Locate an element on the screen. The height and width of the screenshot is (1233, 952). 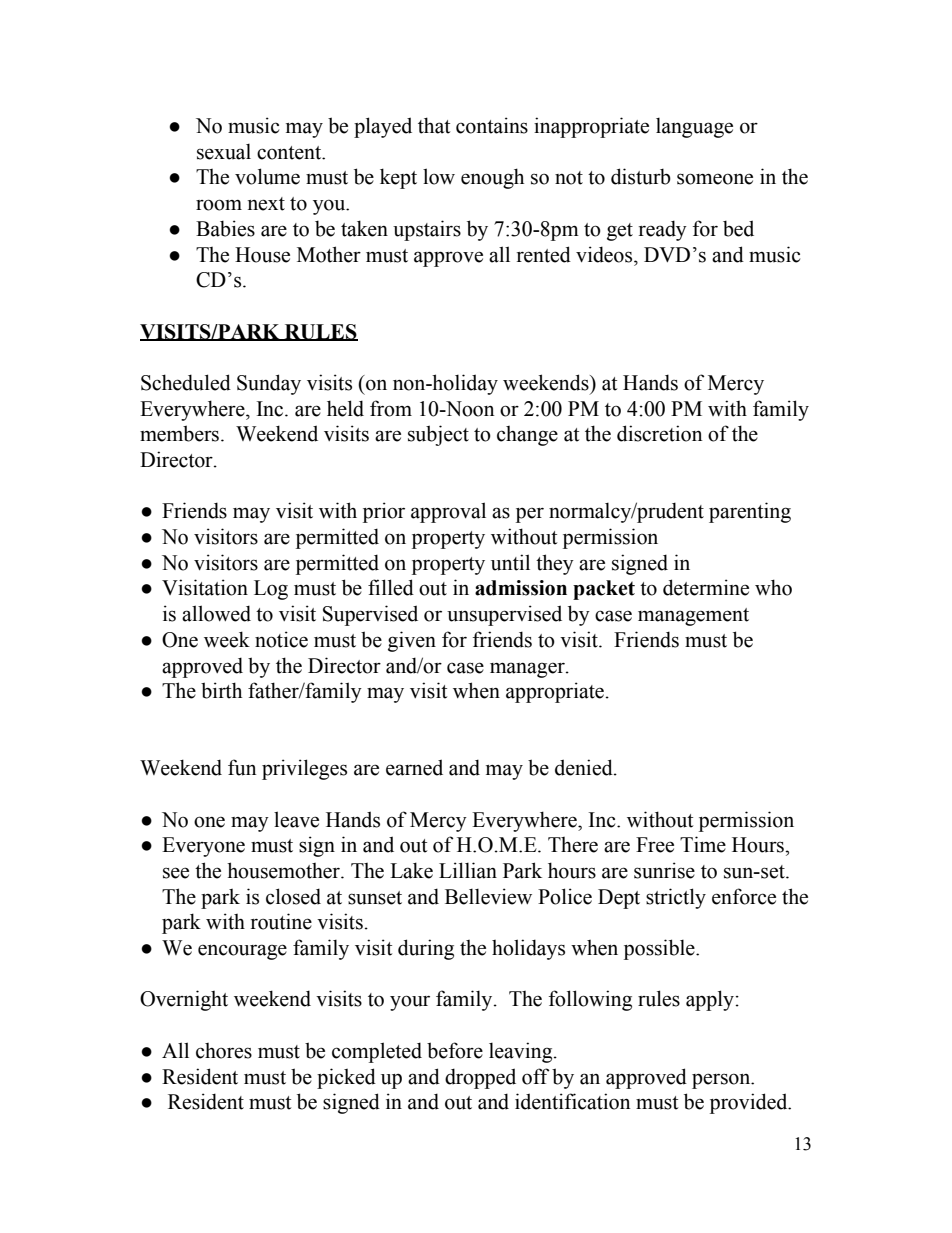
discretion is located at coordinates (660, 433).
